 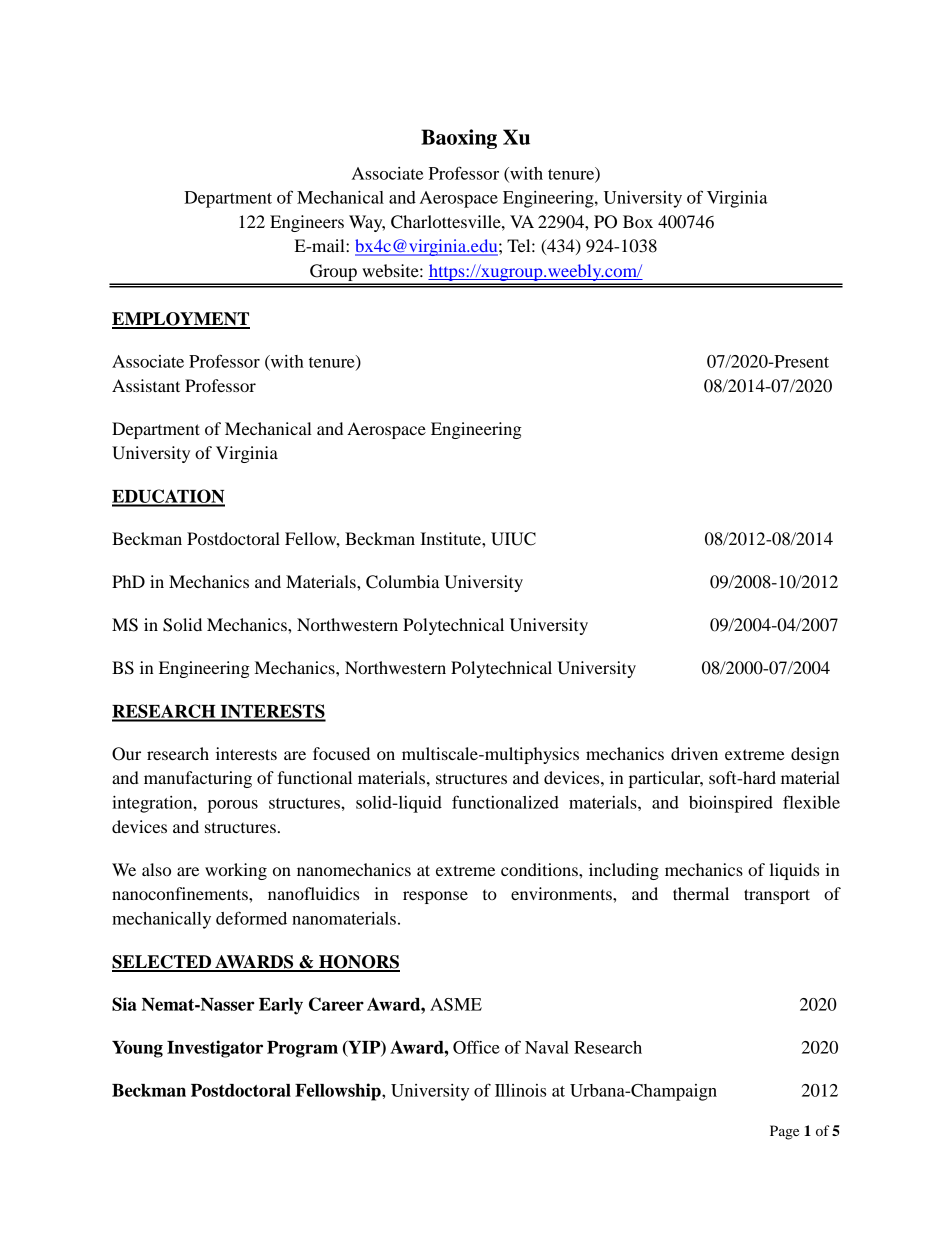 What do you see at coordinates (451, 538) in the screenshot?
I see `Institute` at bounding box center [451, 538].
